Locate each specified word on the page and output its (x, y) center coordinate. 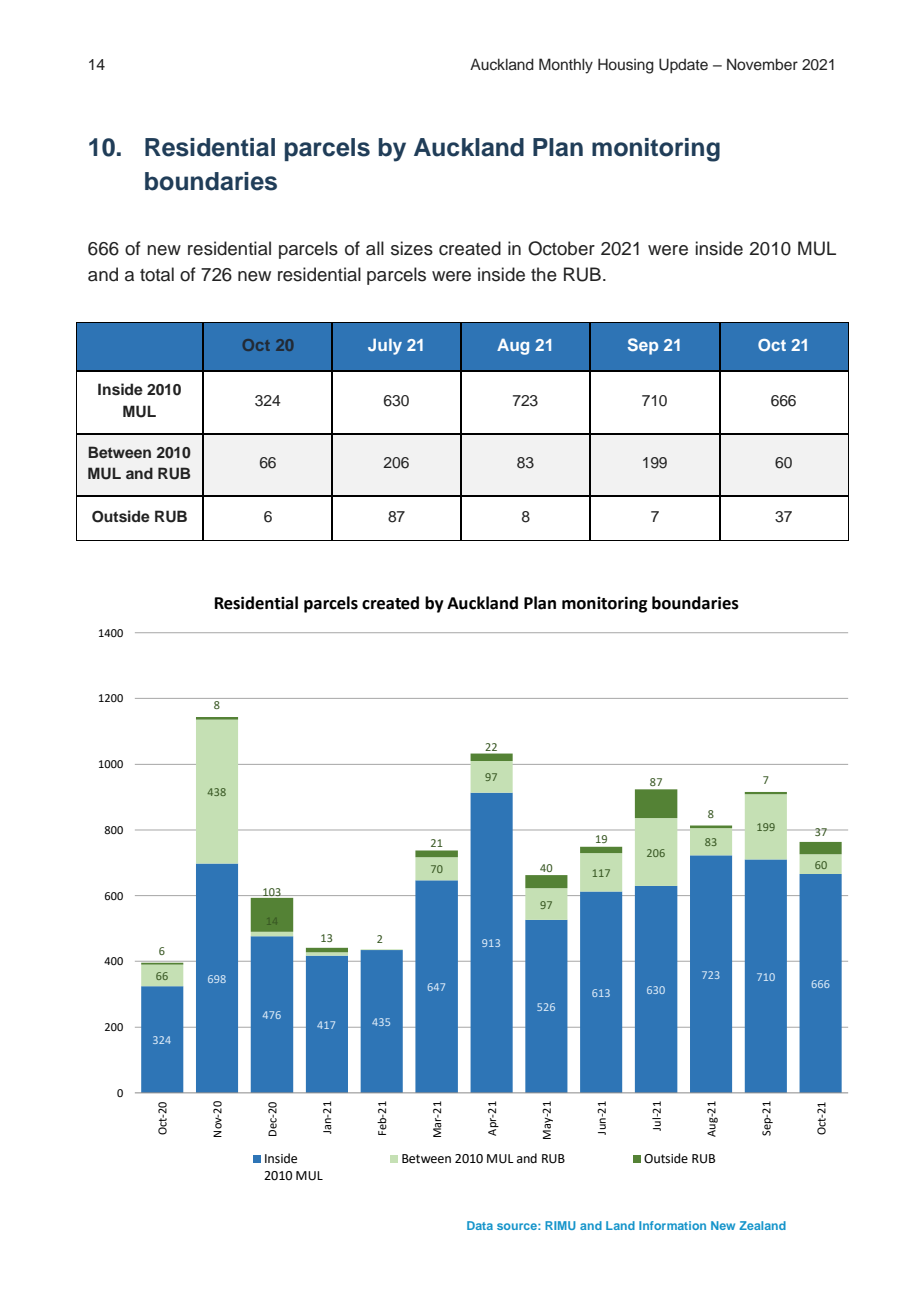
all (375, 248)
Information (672, 1225)
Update (683, 66)
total (157, 274)
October (561, 248)
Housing (626, 66)
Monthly (566, 66)
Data (480, 1225)
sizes (412, 248)
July (385, 347)
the (544, 274)
